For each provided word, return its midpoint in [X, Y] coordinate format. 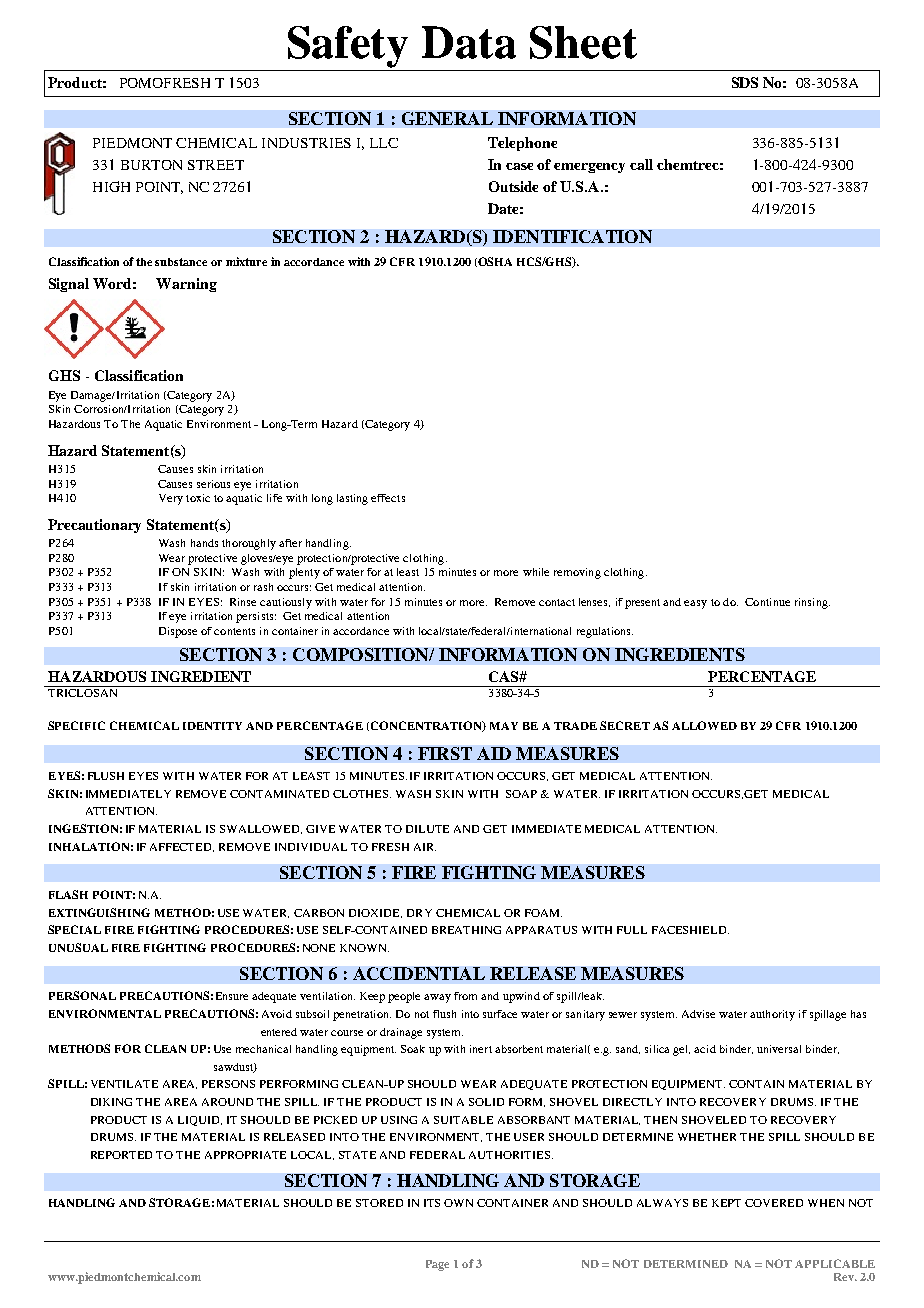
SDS [745, 82]
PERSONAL [82, 995]
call [641, 164]
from [465, 996]
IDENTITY [212, 726]
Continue [767, 602]
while [536, 572]
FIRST [445, 753]
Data [469, 42]
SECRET [625, 725]
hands [204, 543]
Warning [186, 285]
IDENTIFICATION [572, 236]
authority [772, 1015]
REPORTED [121, 1155]
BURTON [151, 165]
